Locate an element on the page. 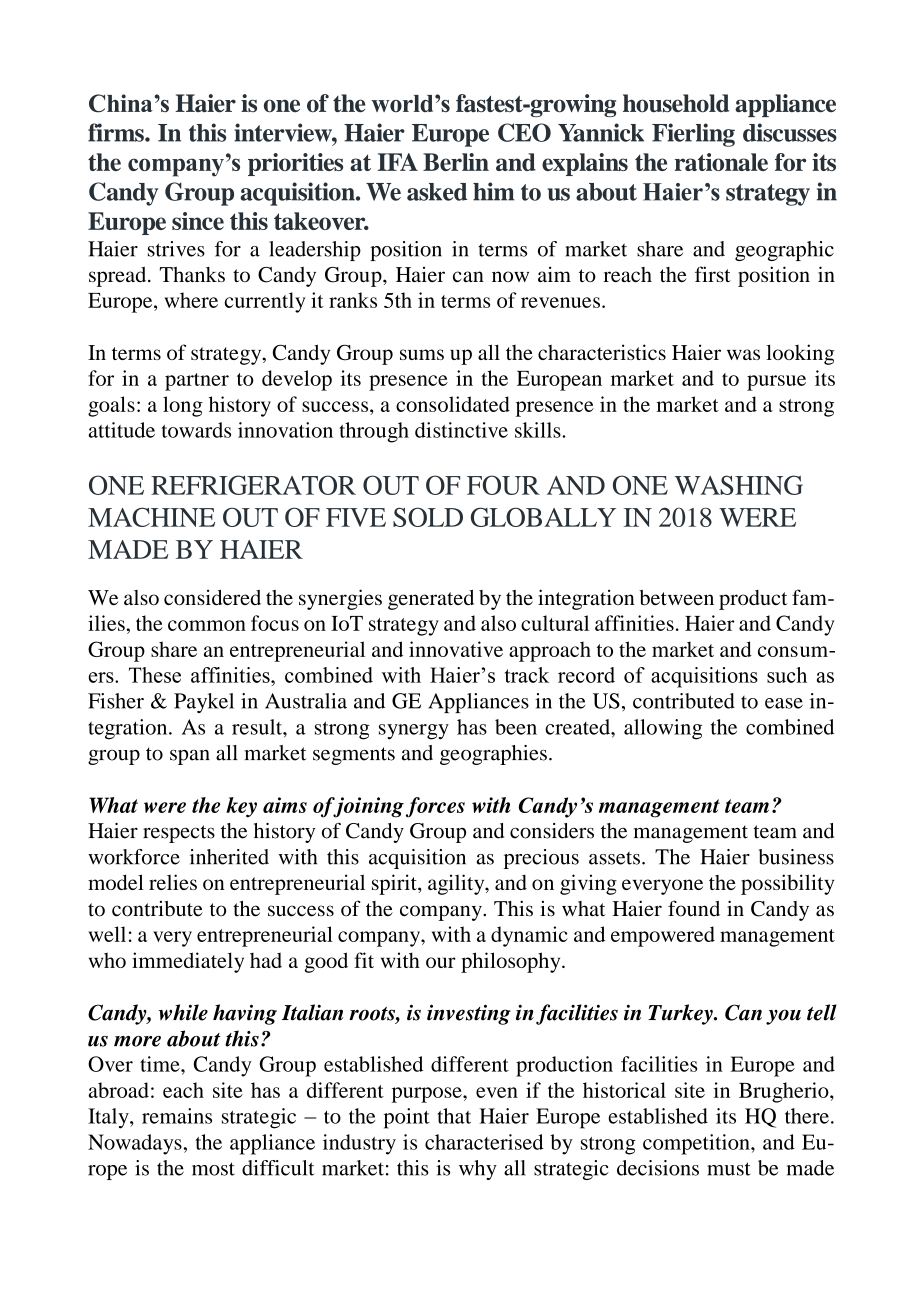 This image has height=1308, width=924. WASHING is located at coordinates (739, 485).
